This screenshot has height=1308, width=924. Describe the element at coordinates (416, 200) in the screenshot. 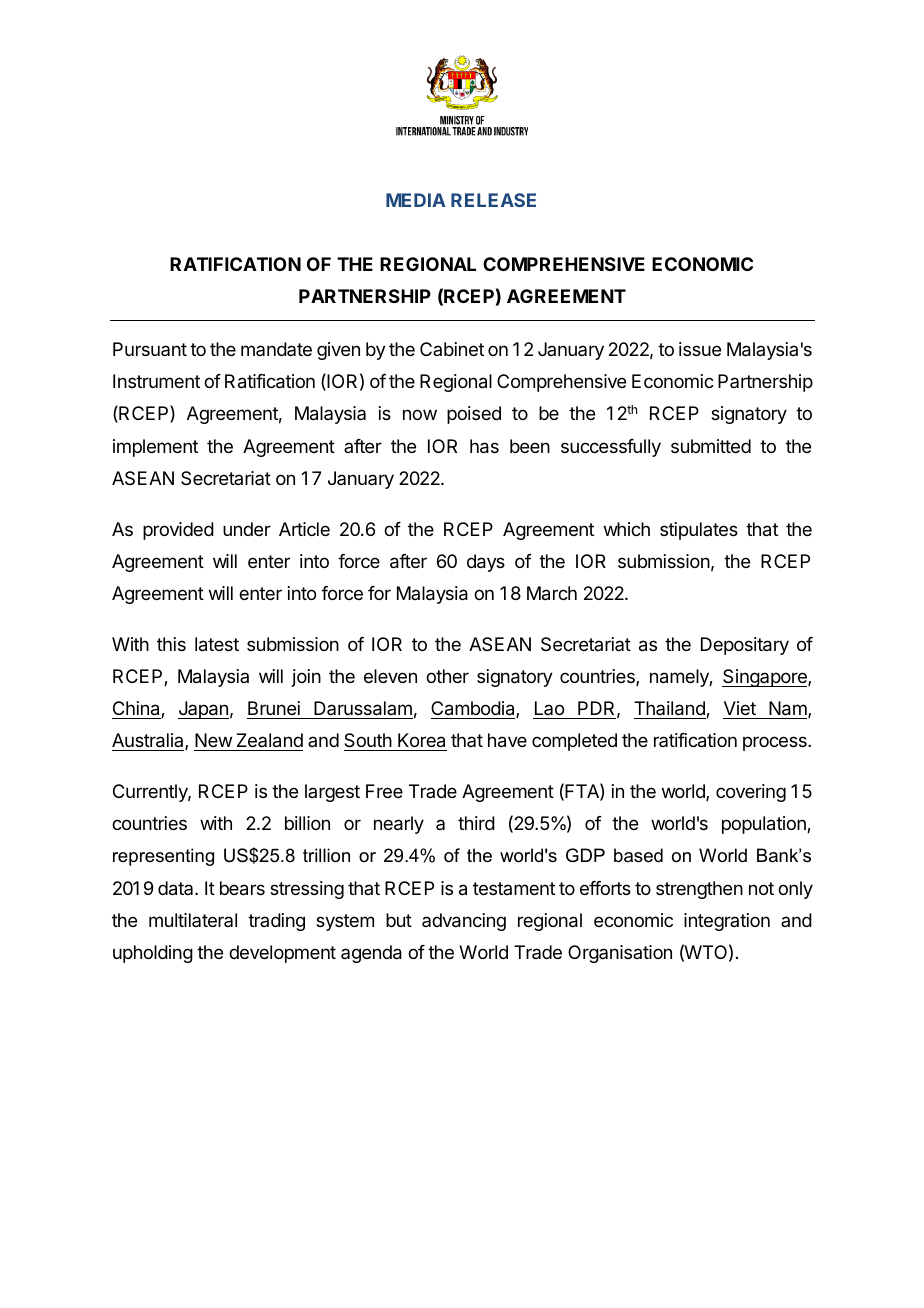

I see `MEDIA` at that location.
